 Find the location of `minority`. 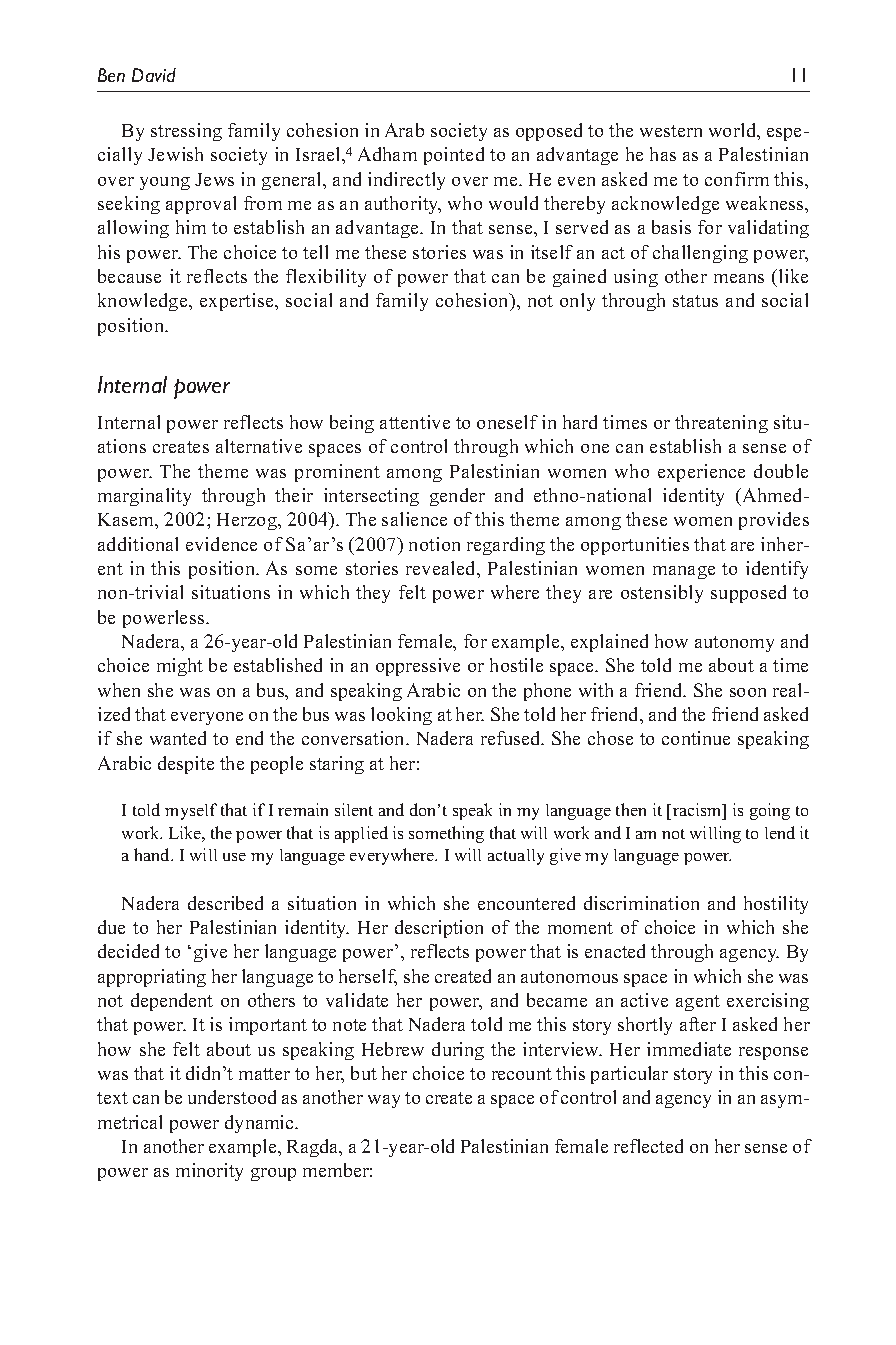

minority is located at coordinates (209, 1172).
